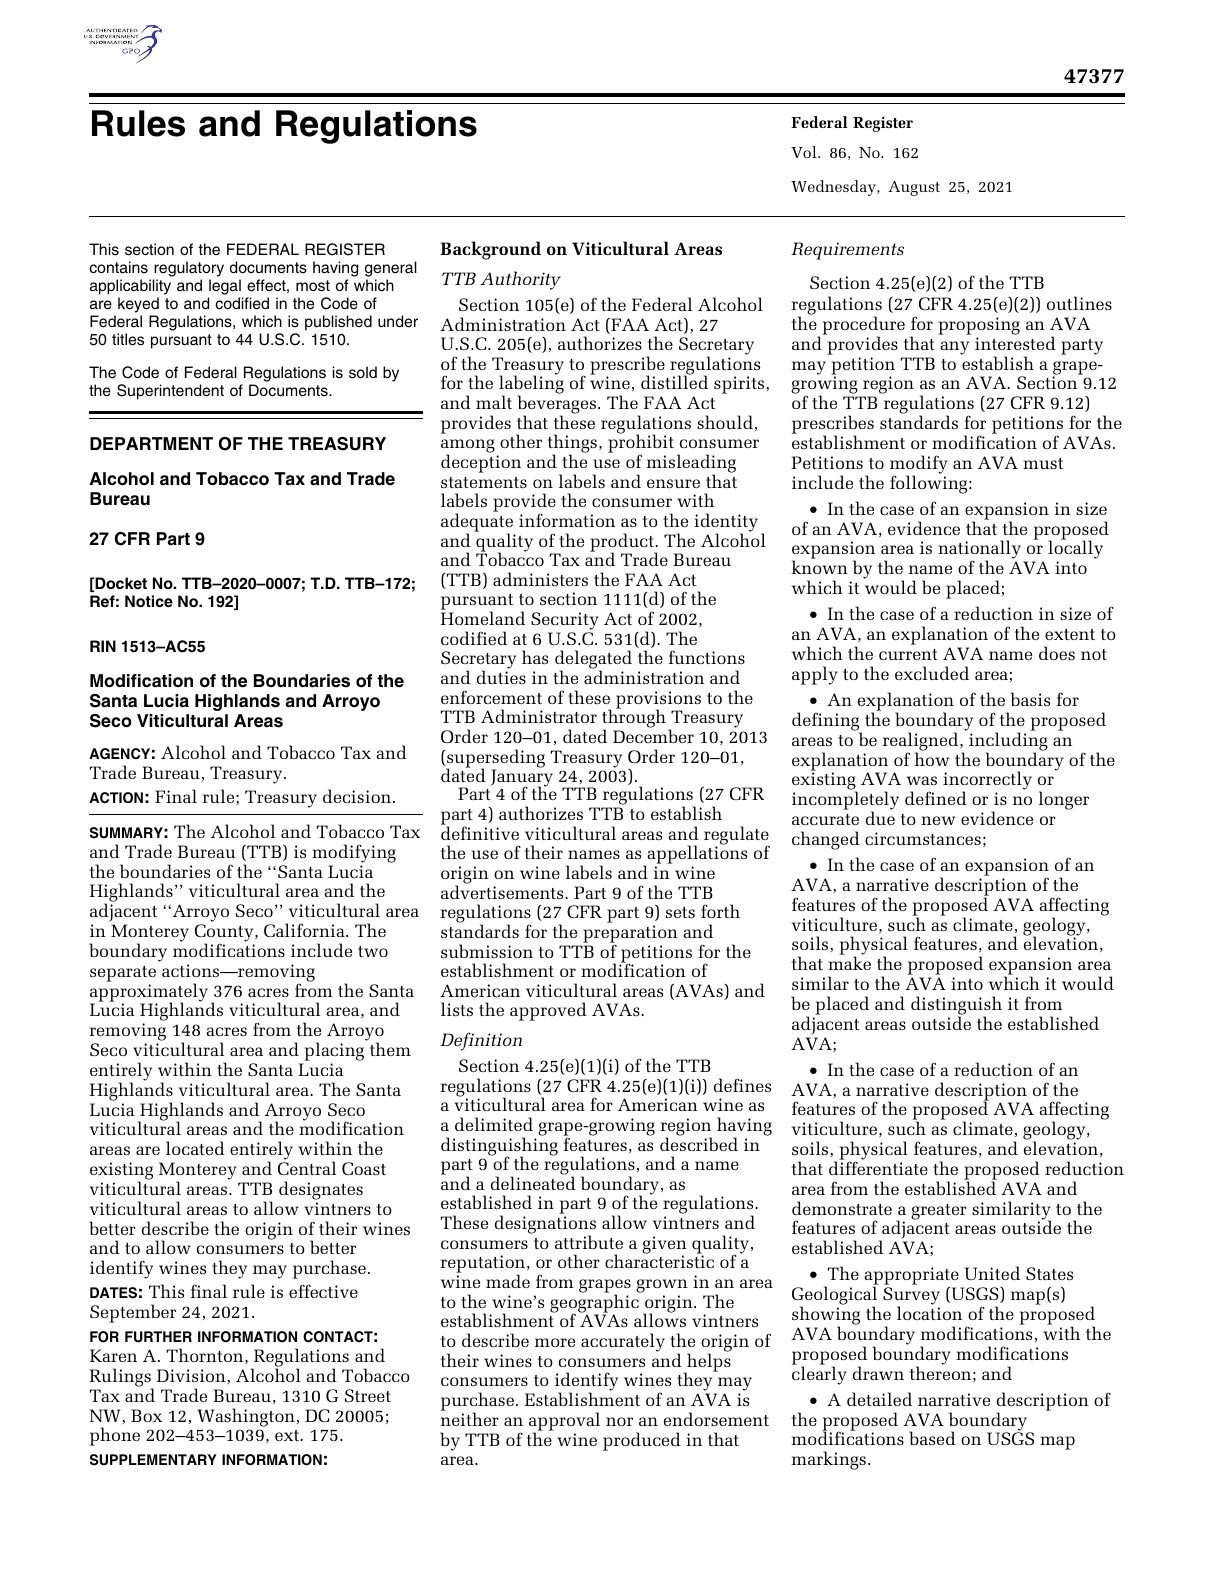 Image resolution: width=1214 pixels, height=1571 pixels. I want to click on make, so click(849, 963).
